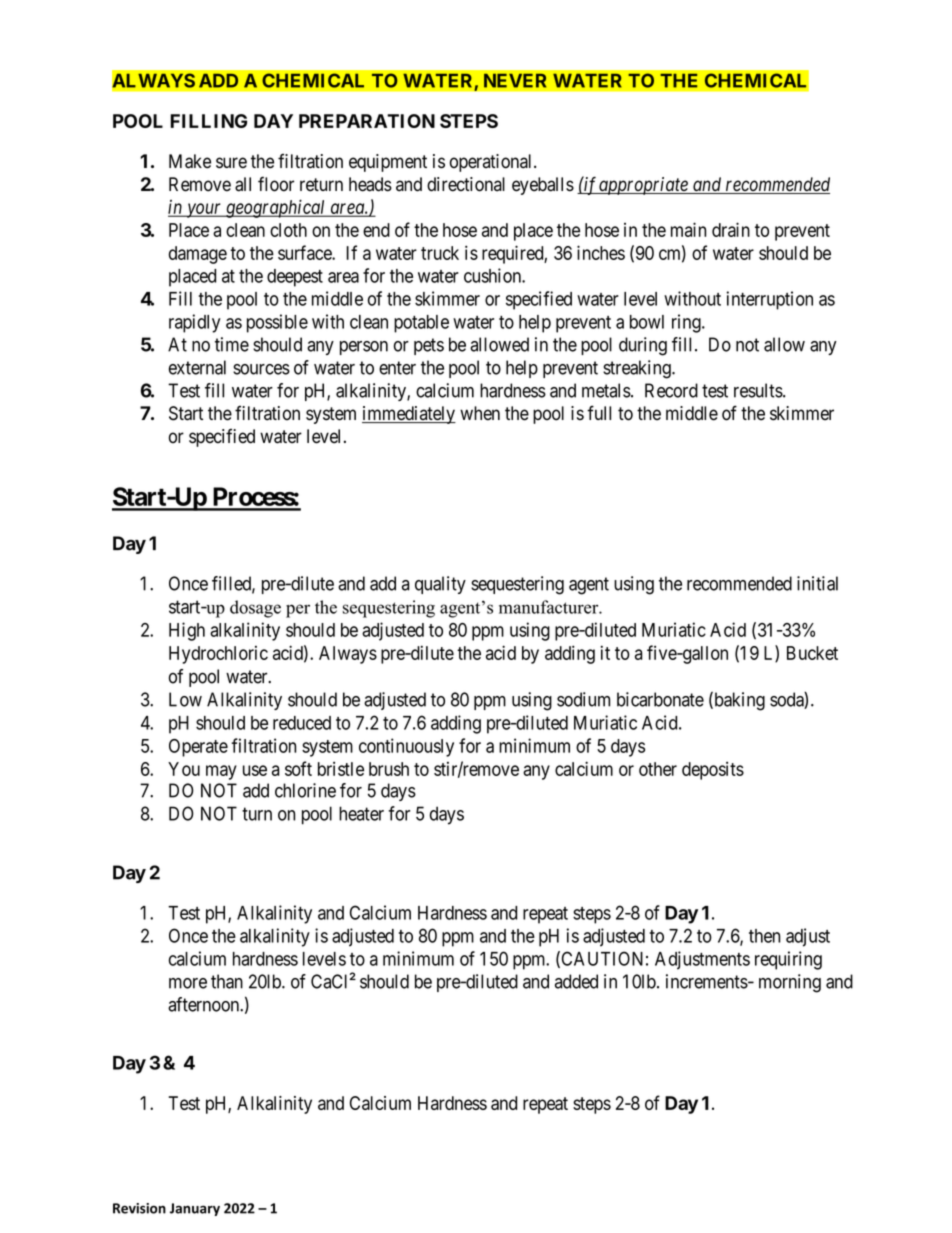  I want to click on sure, so click(231, 163).
